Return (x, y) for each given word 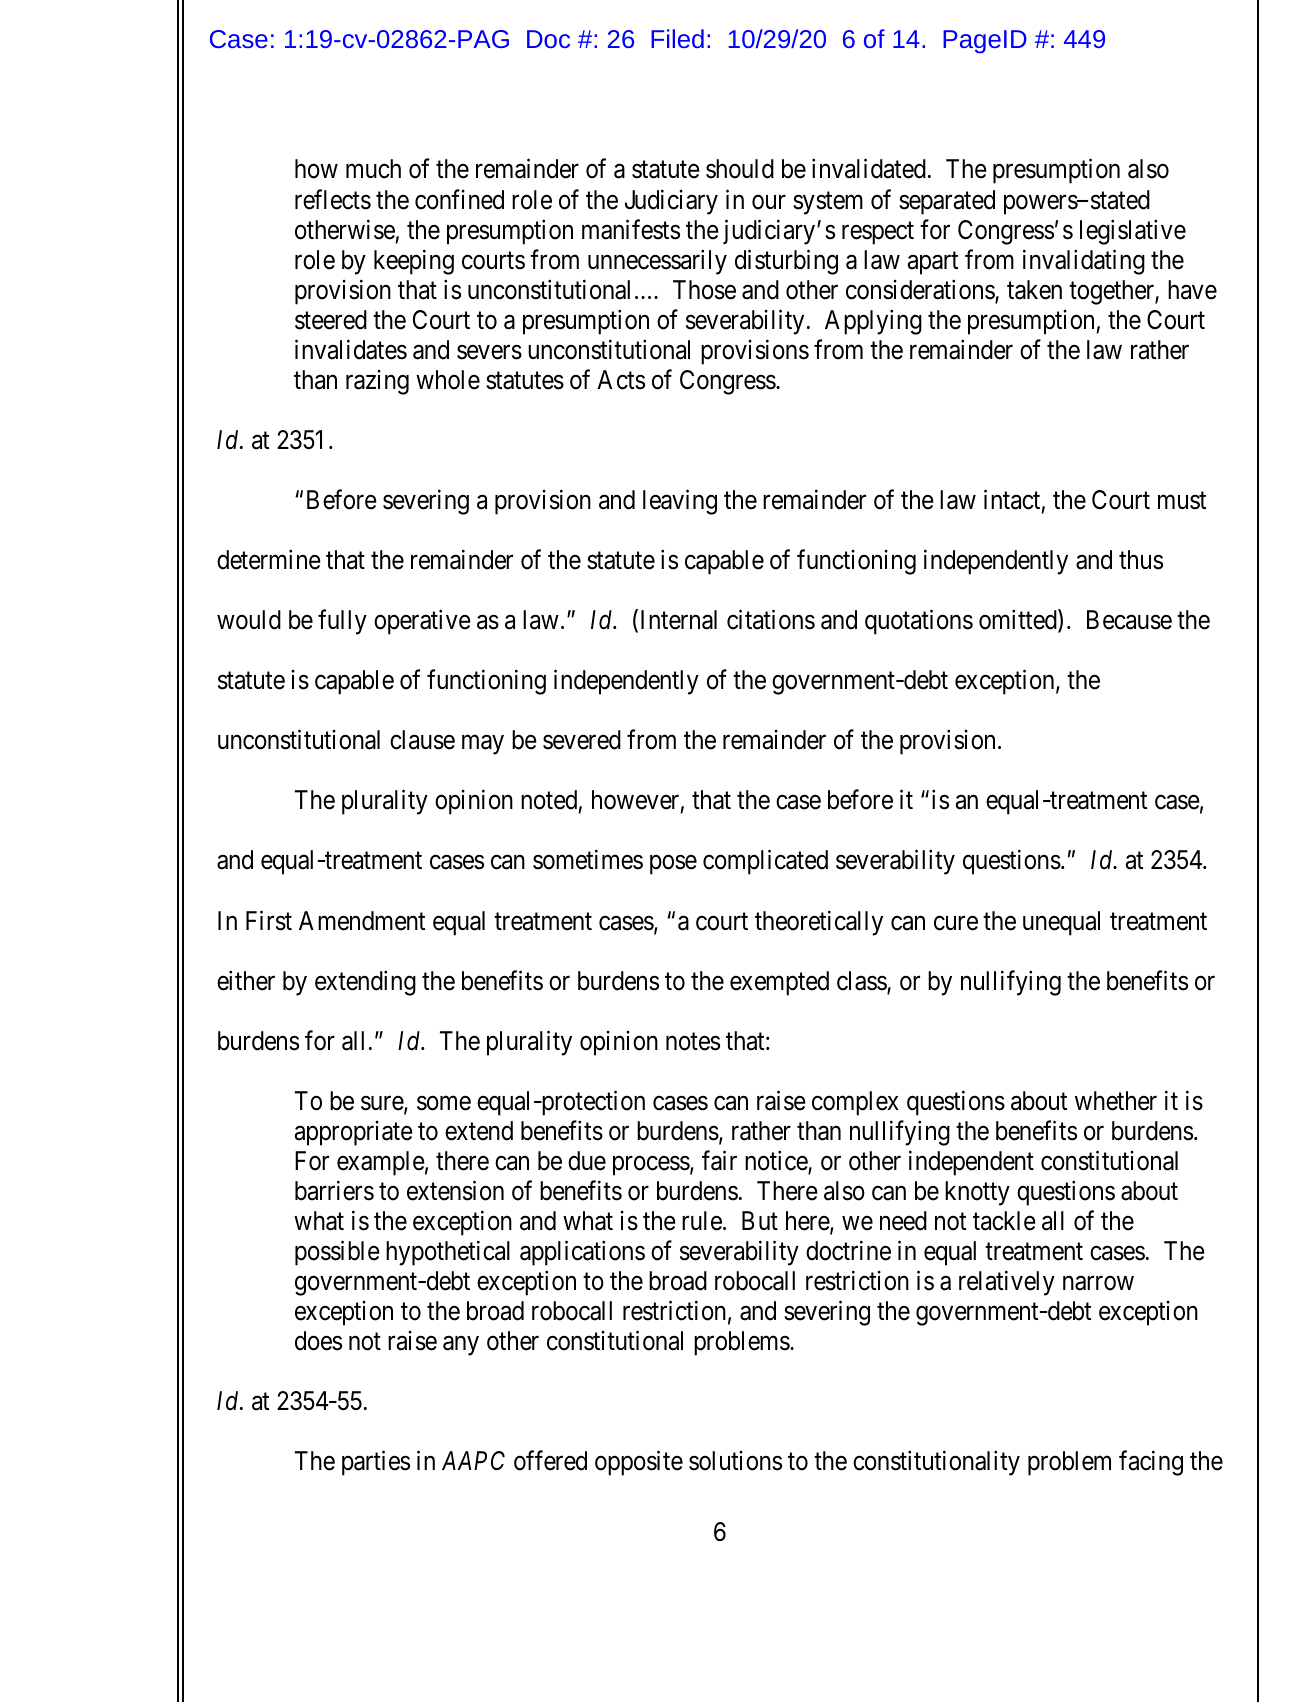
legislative (1133, 232)
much (373, 169)
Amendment (362, 921)
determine (269, 559)
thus (1141, 560)
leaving (680, 502)
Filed (677, 38)
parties (376, 1463)
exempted (779, 983)
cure (956, 923)
